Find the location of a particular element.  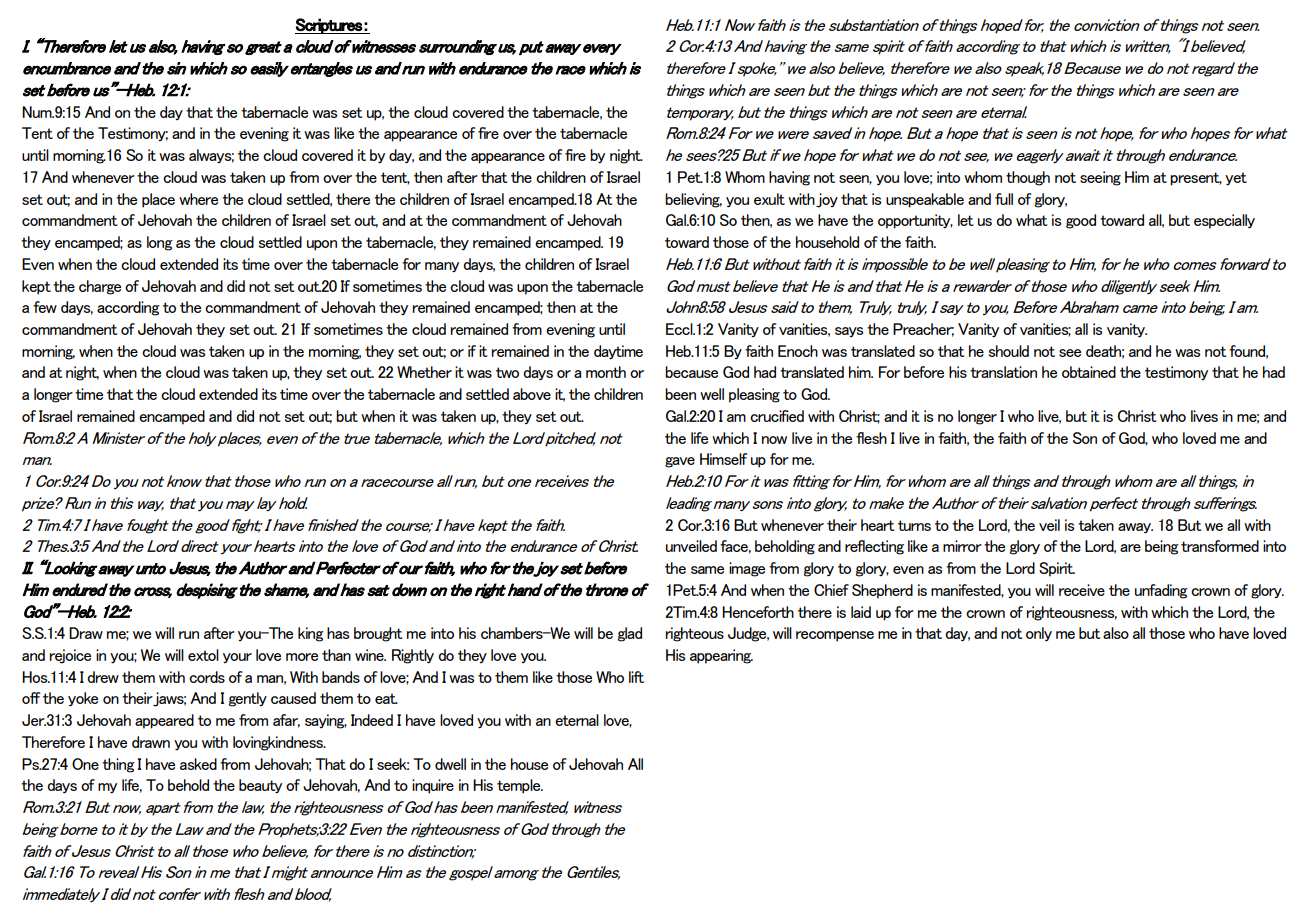

opportunity is located at coordinates (915, 221).
